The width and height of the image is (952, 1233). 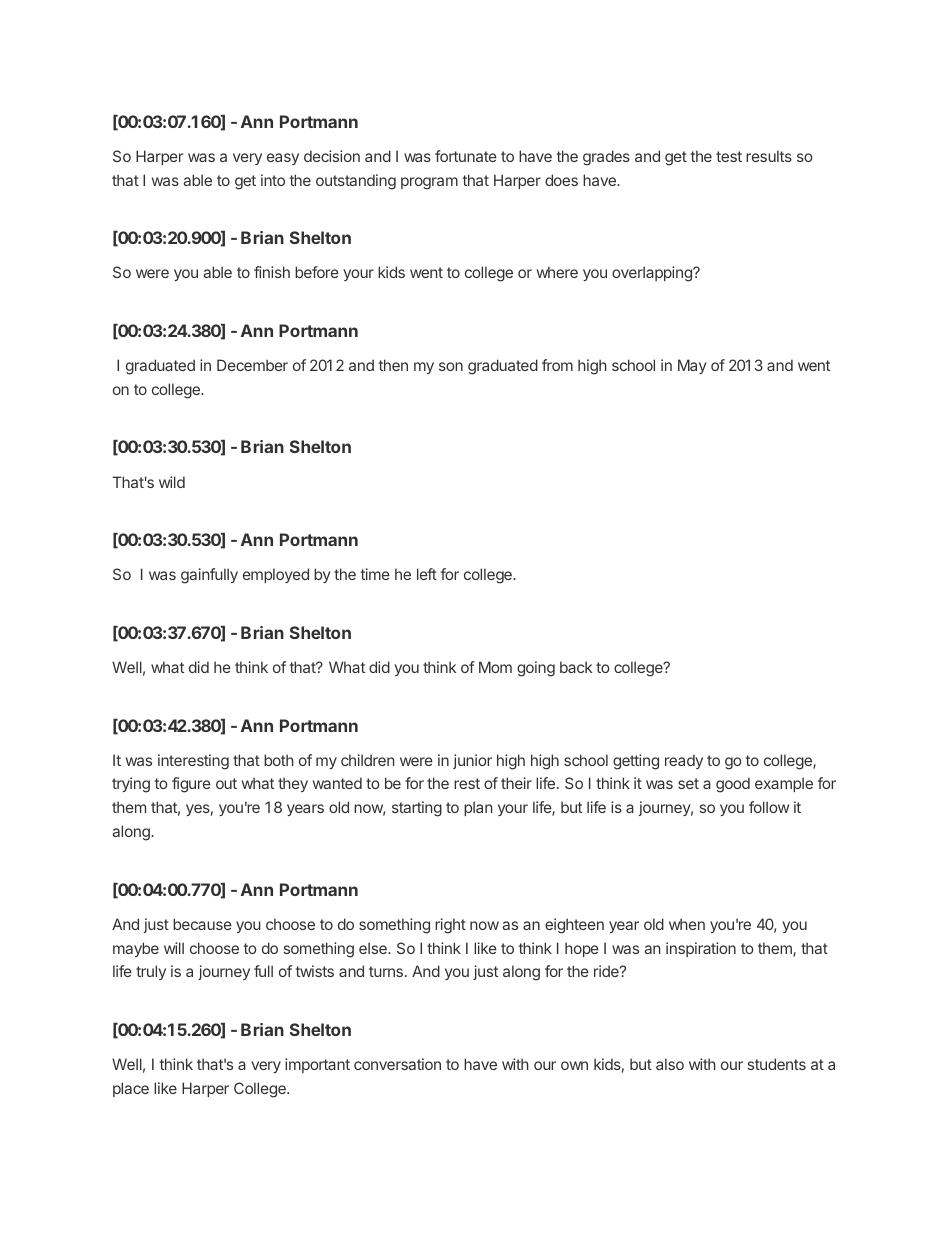 What do you see at coordinates (273, 180) in the image?
I see `into` at bounding box center [273, 180].
